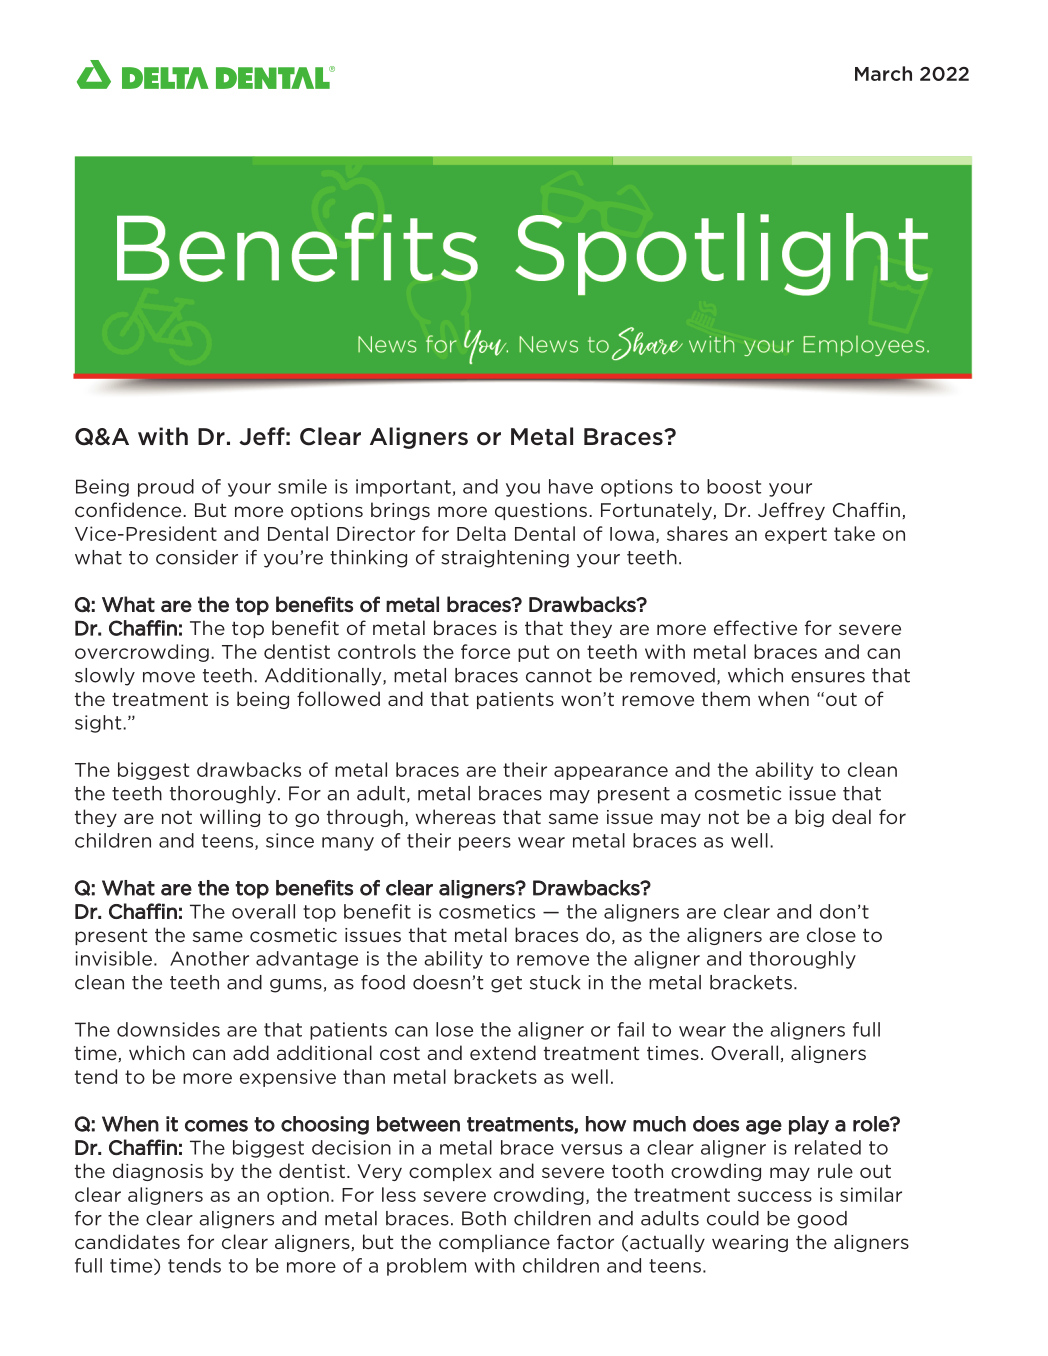 Image resolution: width=1048 pixels, height=1356 pixels. What do you see at coordinates (854, 533) in the screenshot?
I see `take` at bounding box center [854, 533].
